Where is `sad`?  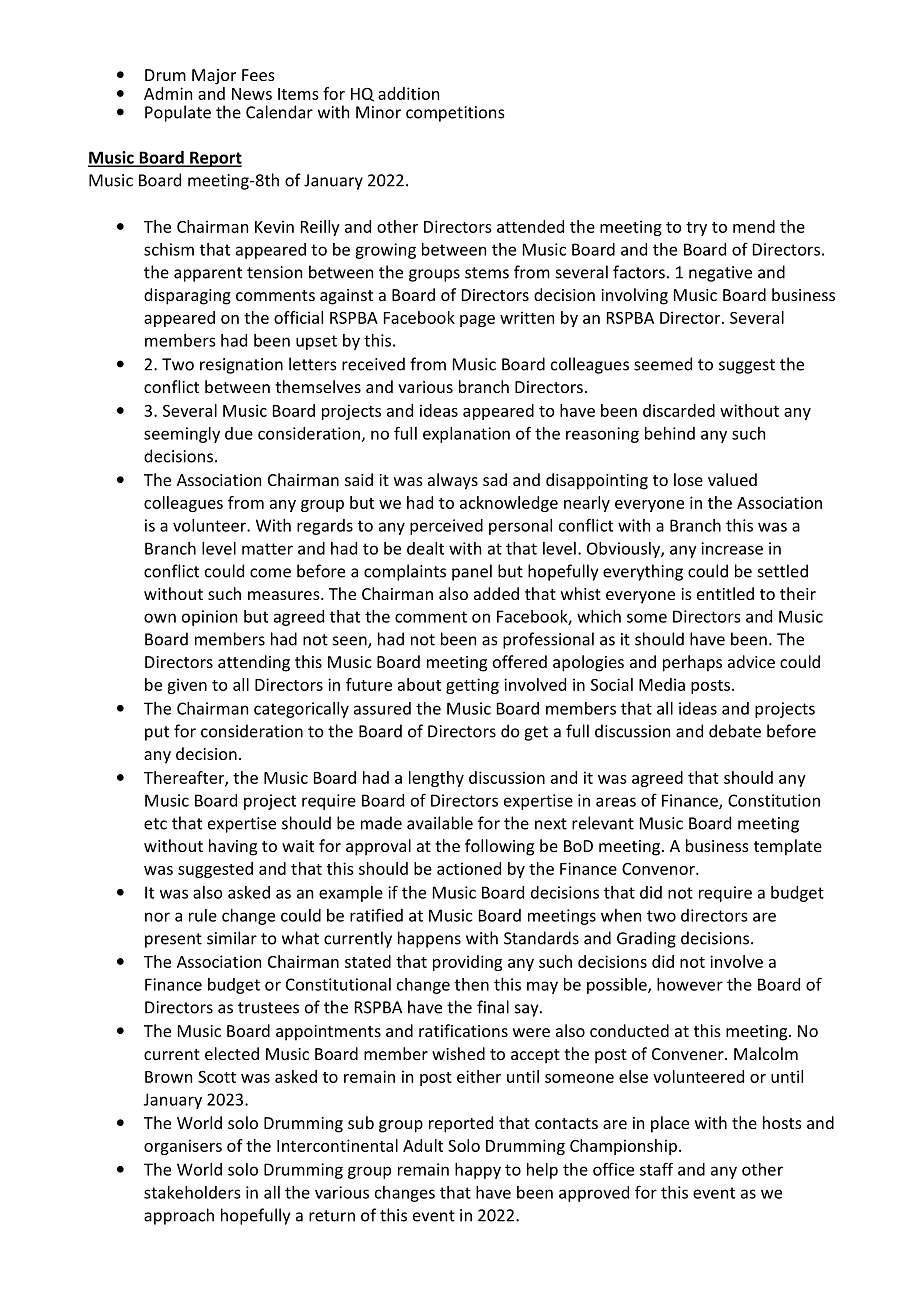
sad is located at coordinates (495, 479).
